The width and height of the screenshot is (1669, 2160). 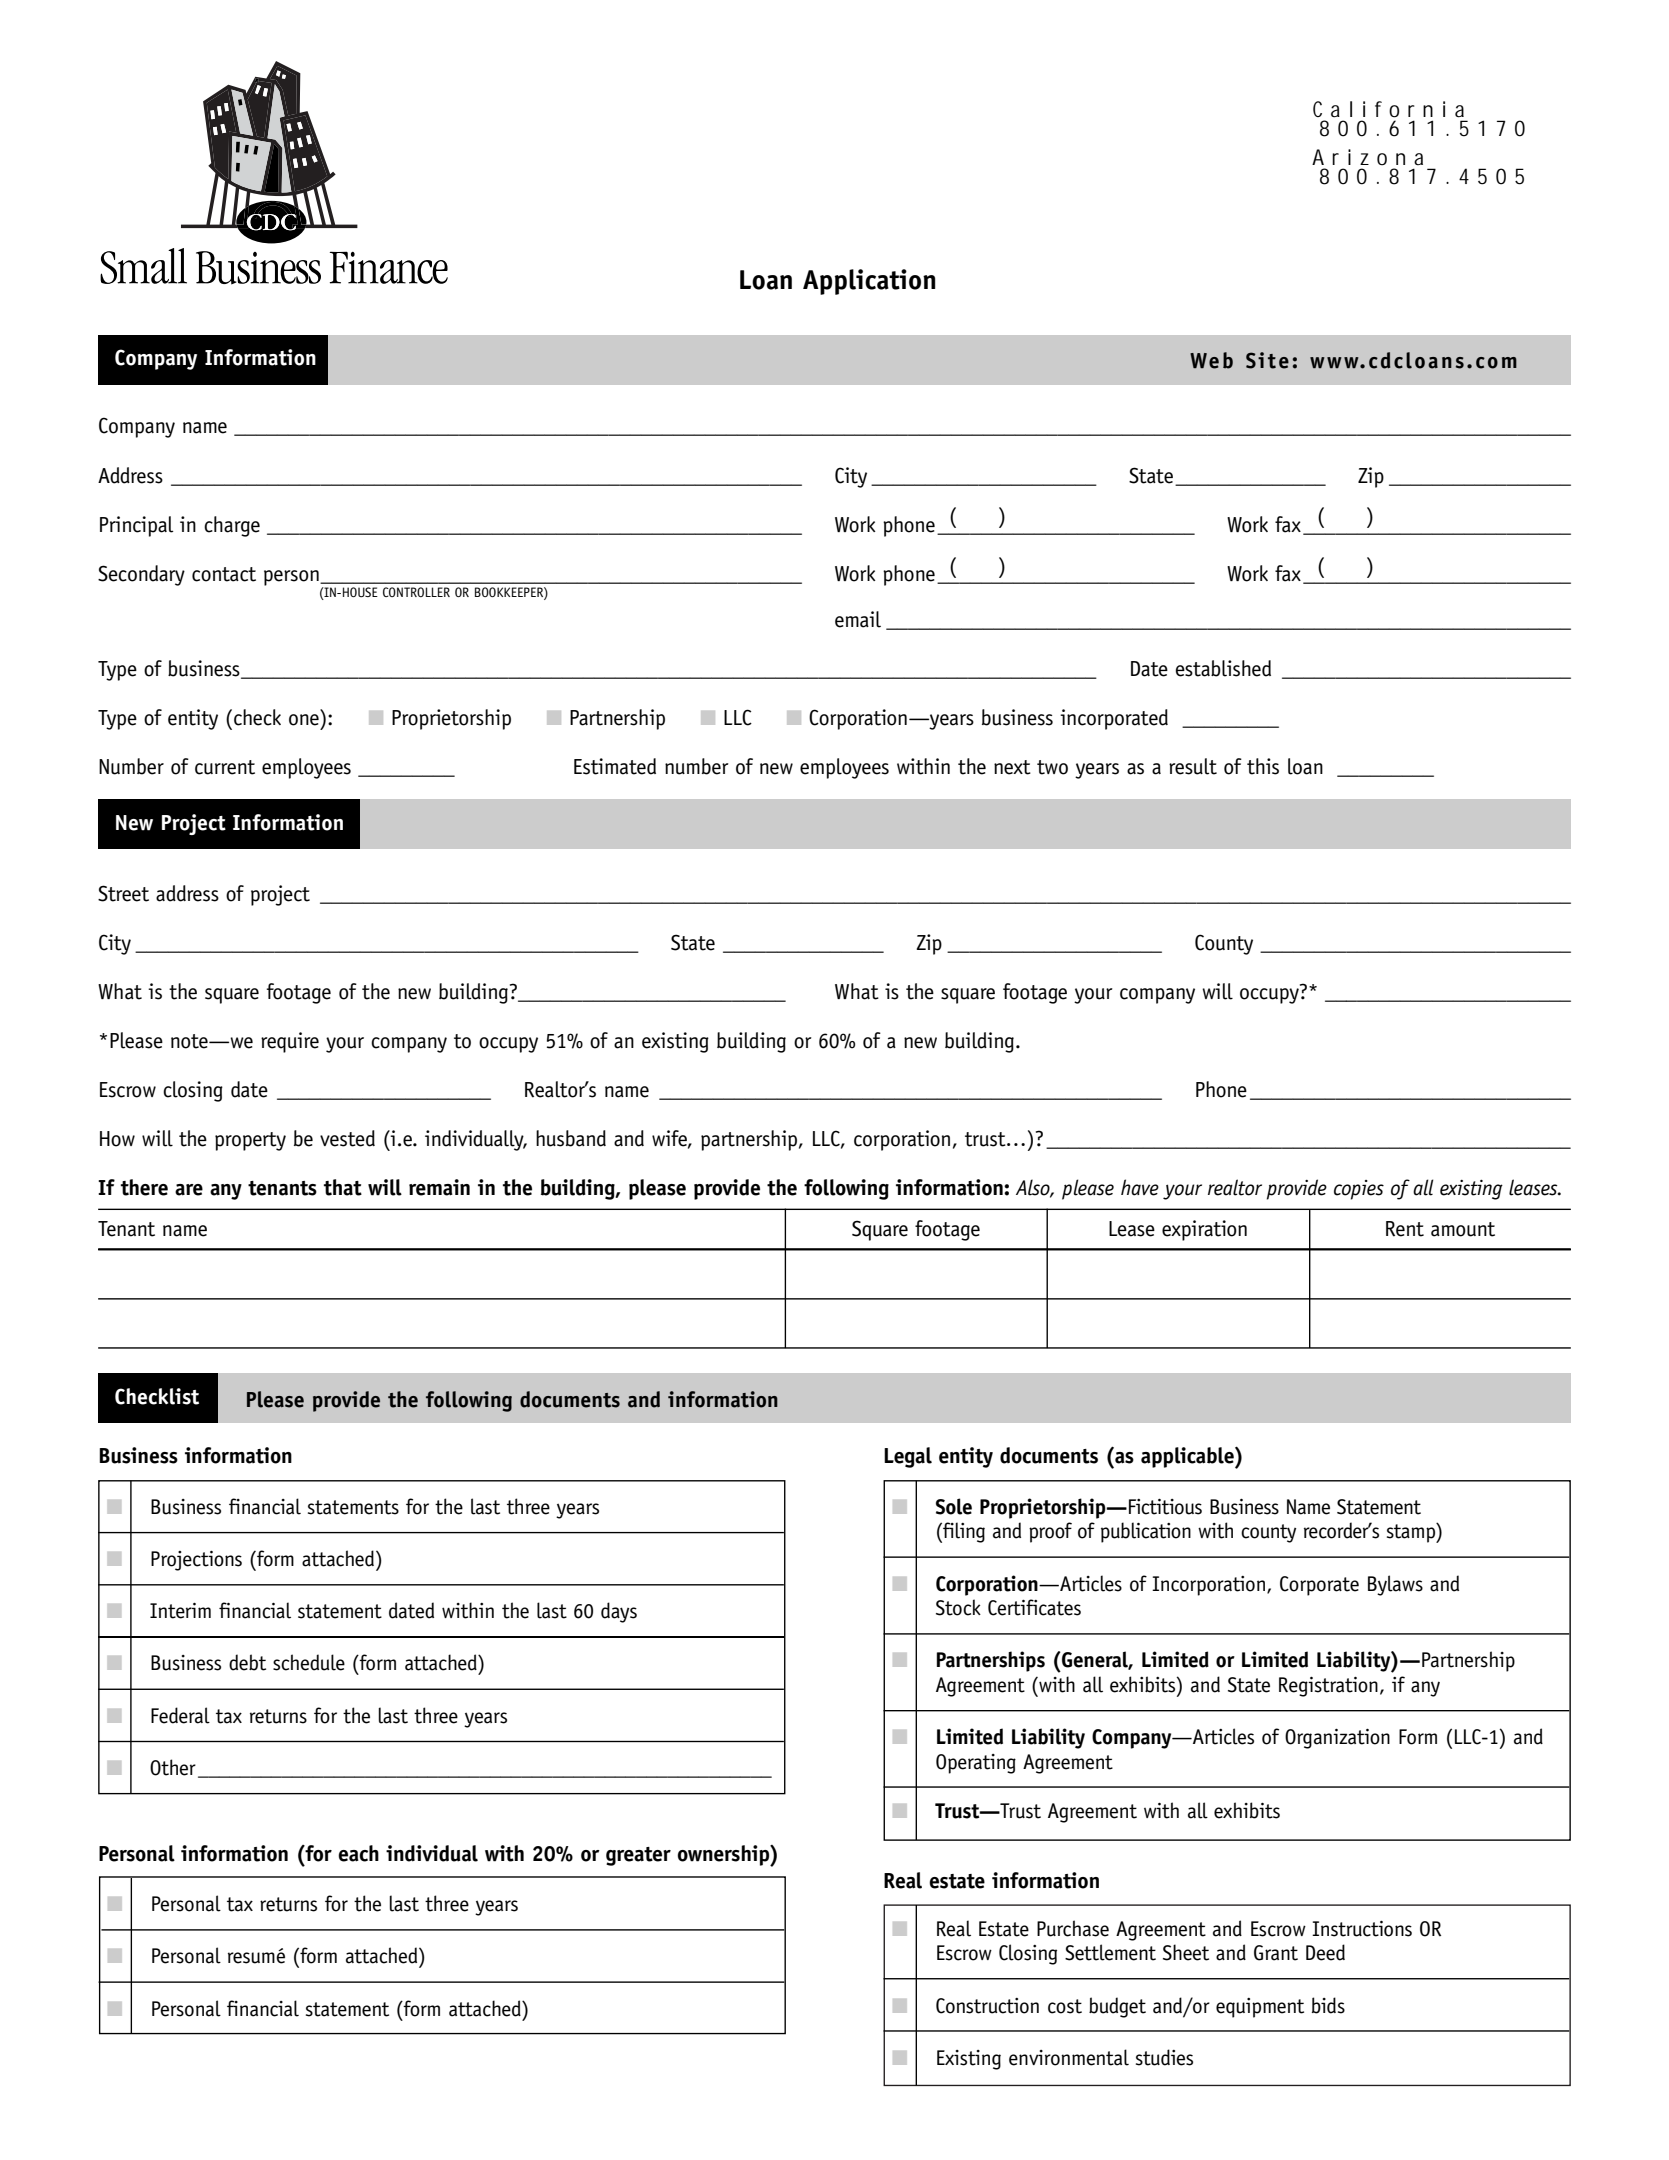 I want to click on each, so click(x=358, y=1853).
